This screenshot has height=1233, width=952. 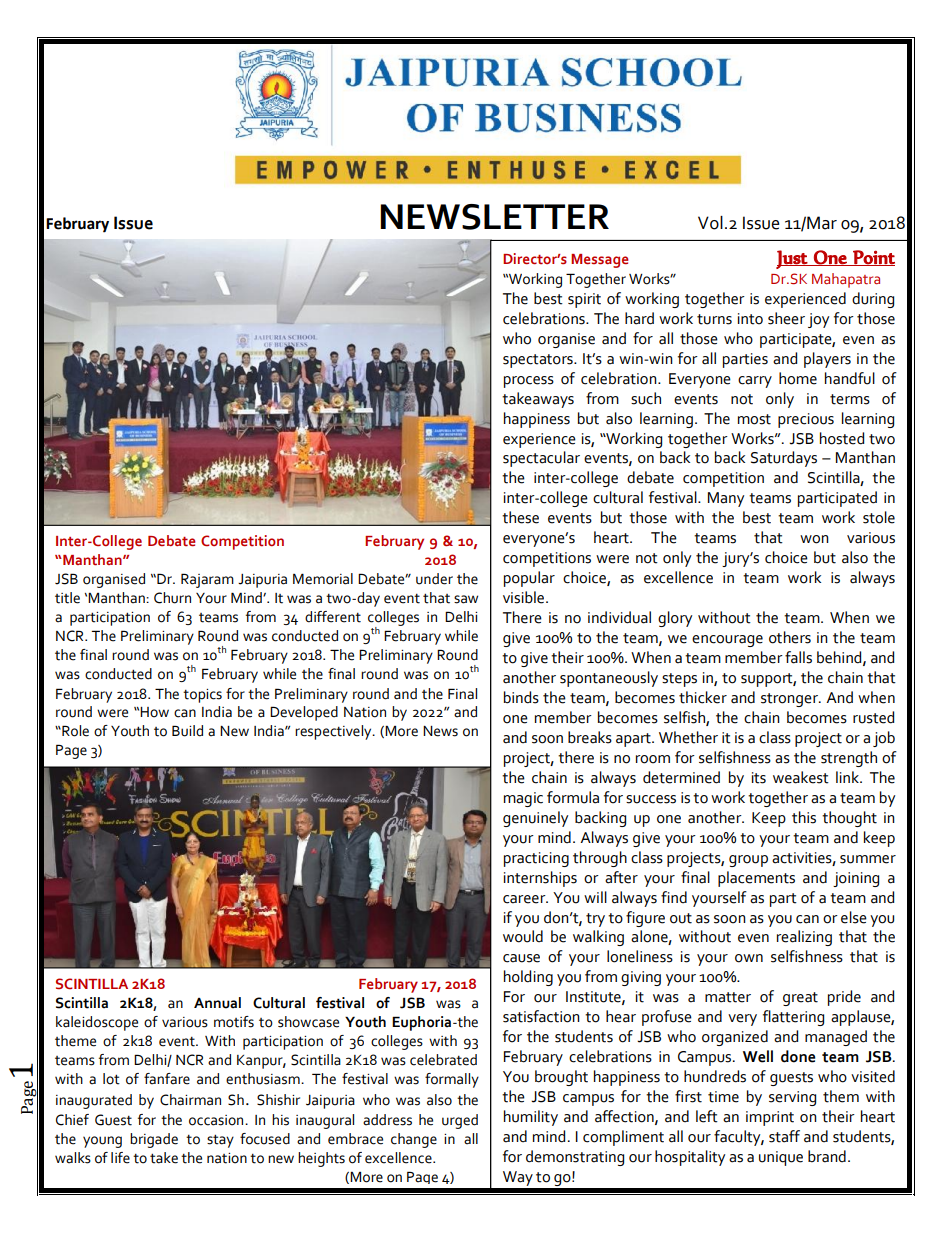 I want to click on brigade, so click(x=154, y=1140).
